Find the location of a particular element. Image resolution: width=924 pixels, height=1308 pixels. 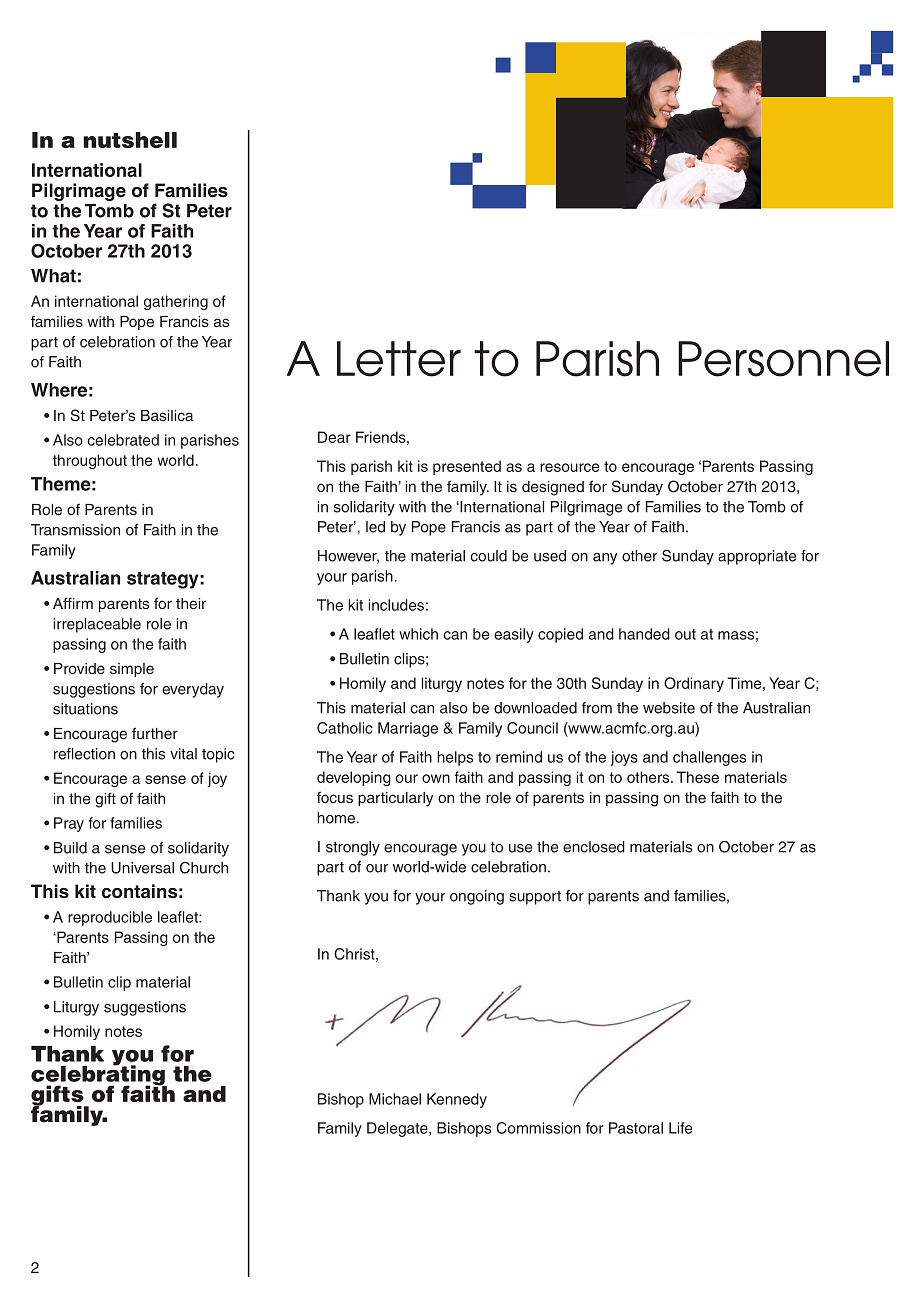

enclosed is located at coordinates (594, 847).
